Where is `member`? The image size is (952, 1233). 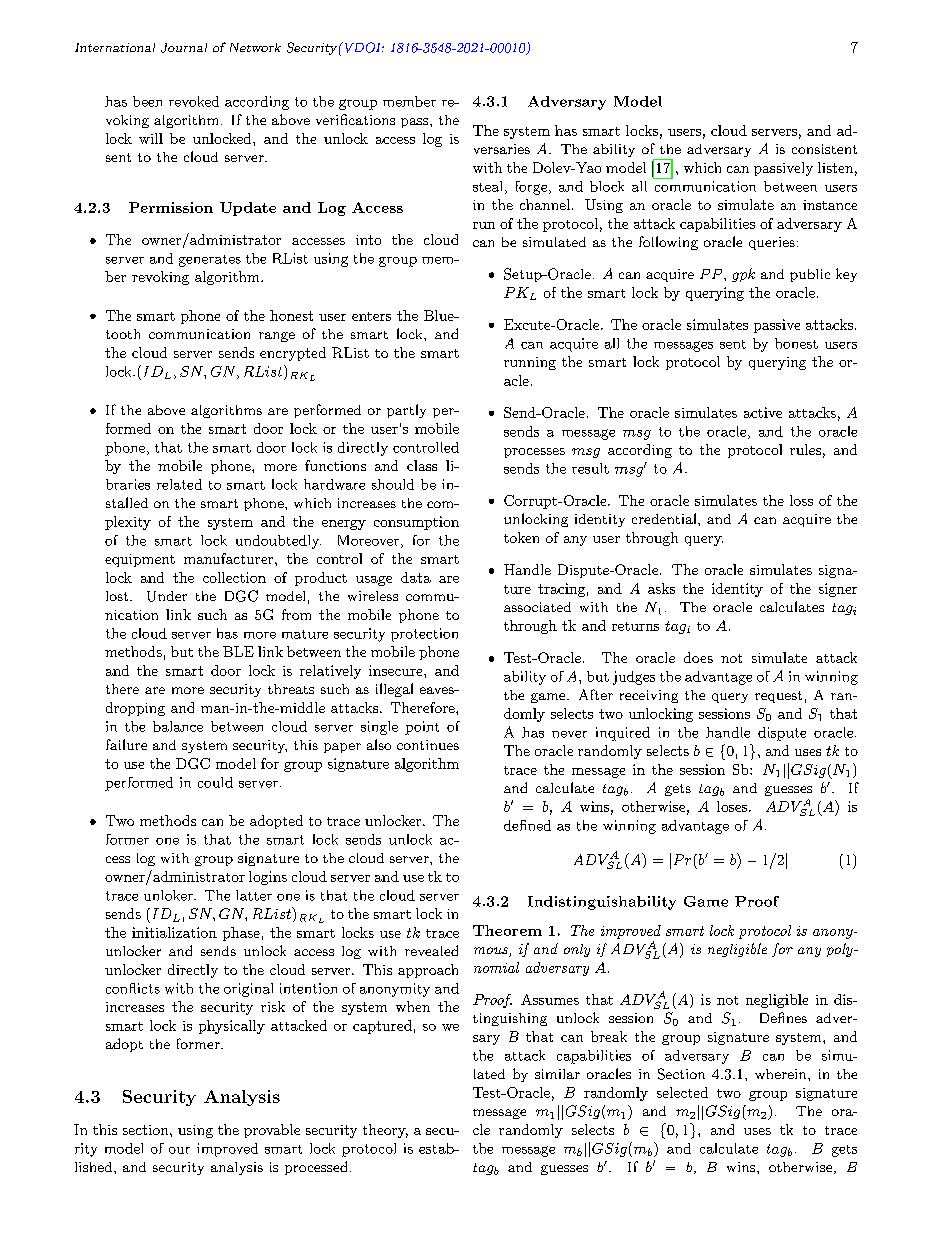
member is located at coordinates (409, 101).
